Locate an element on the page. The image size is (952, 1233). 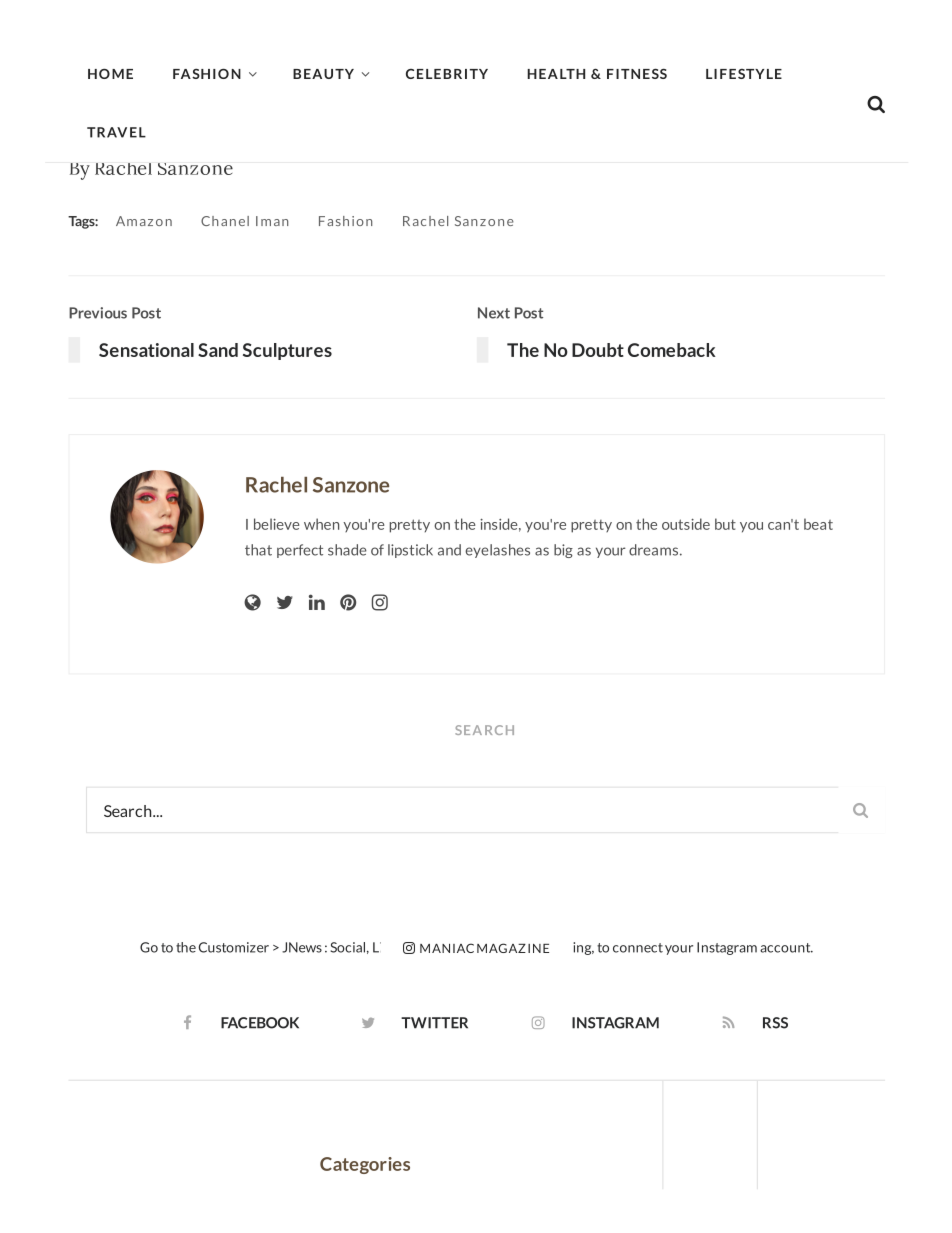
big is located at coordinates (563, 551).
